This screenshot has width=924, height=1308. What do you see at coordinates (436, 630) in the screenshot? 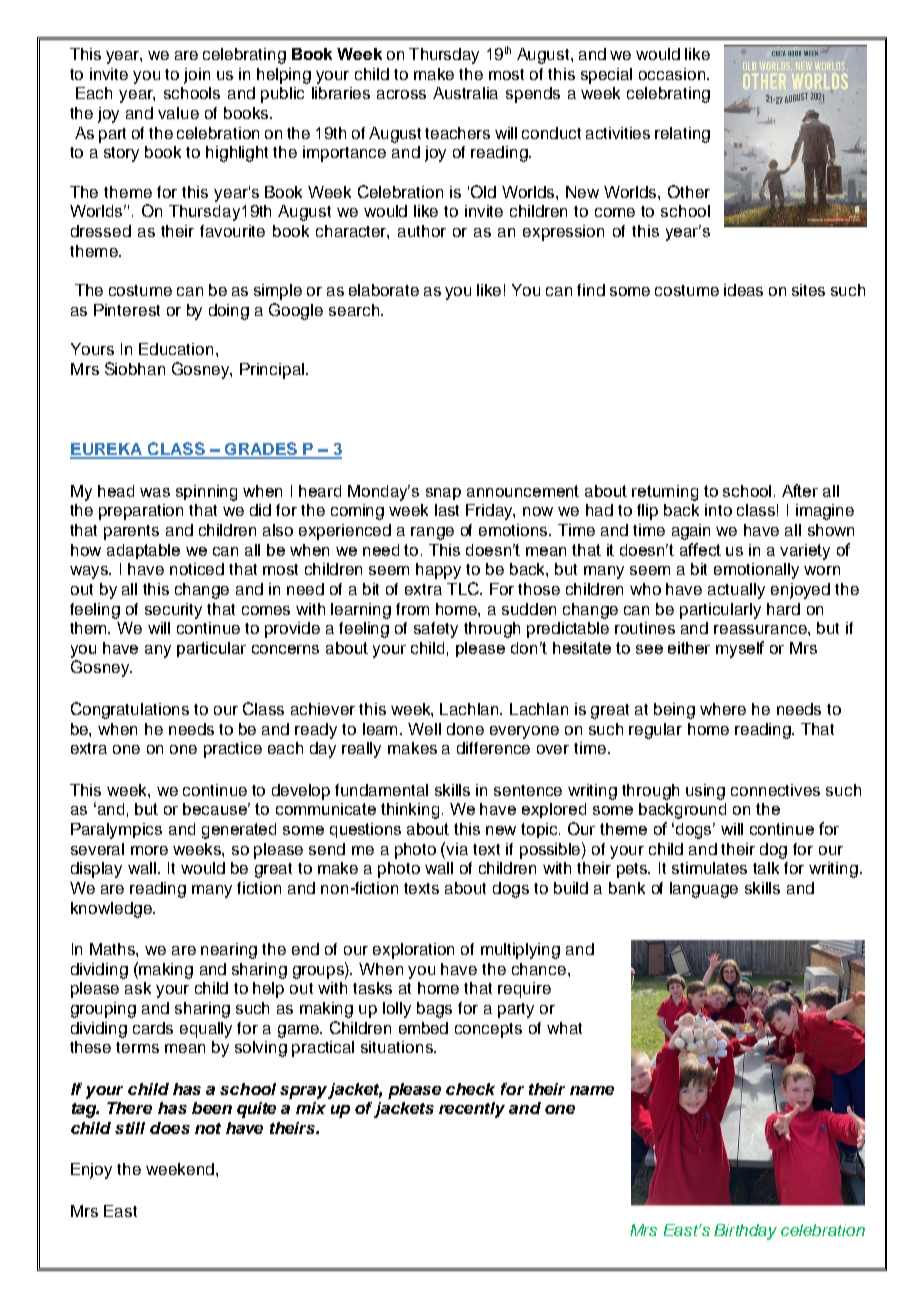
I see `safety` at bounding box center [436, 630].
